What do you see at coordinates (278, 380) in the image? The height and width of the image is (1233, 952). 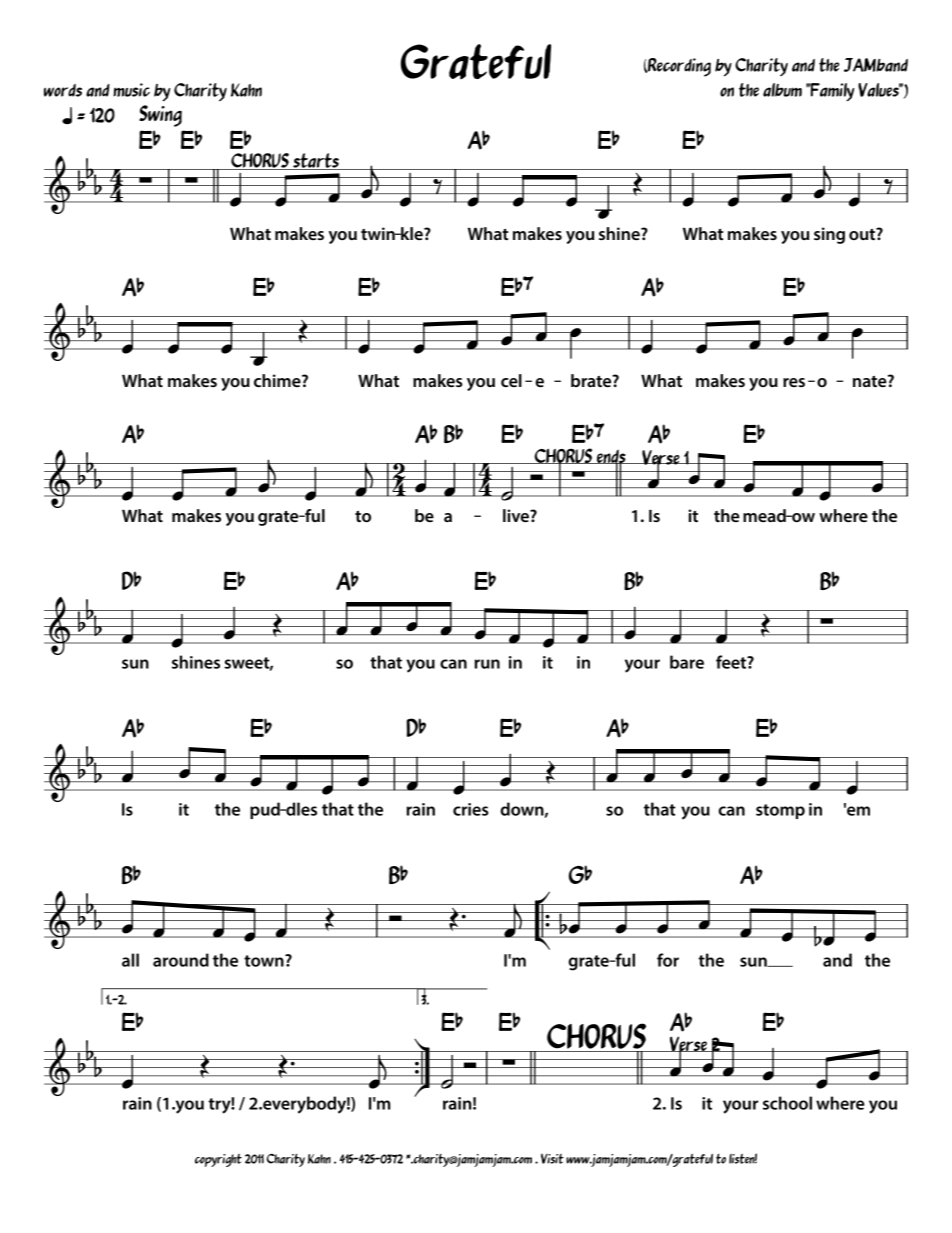 I see `chime` at bounding box center [278, 380].
